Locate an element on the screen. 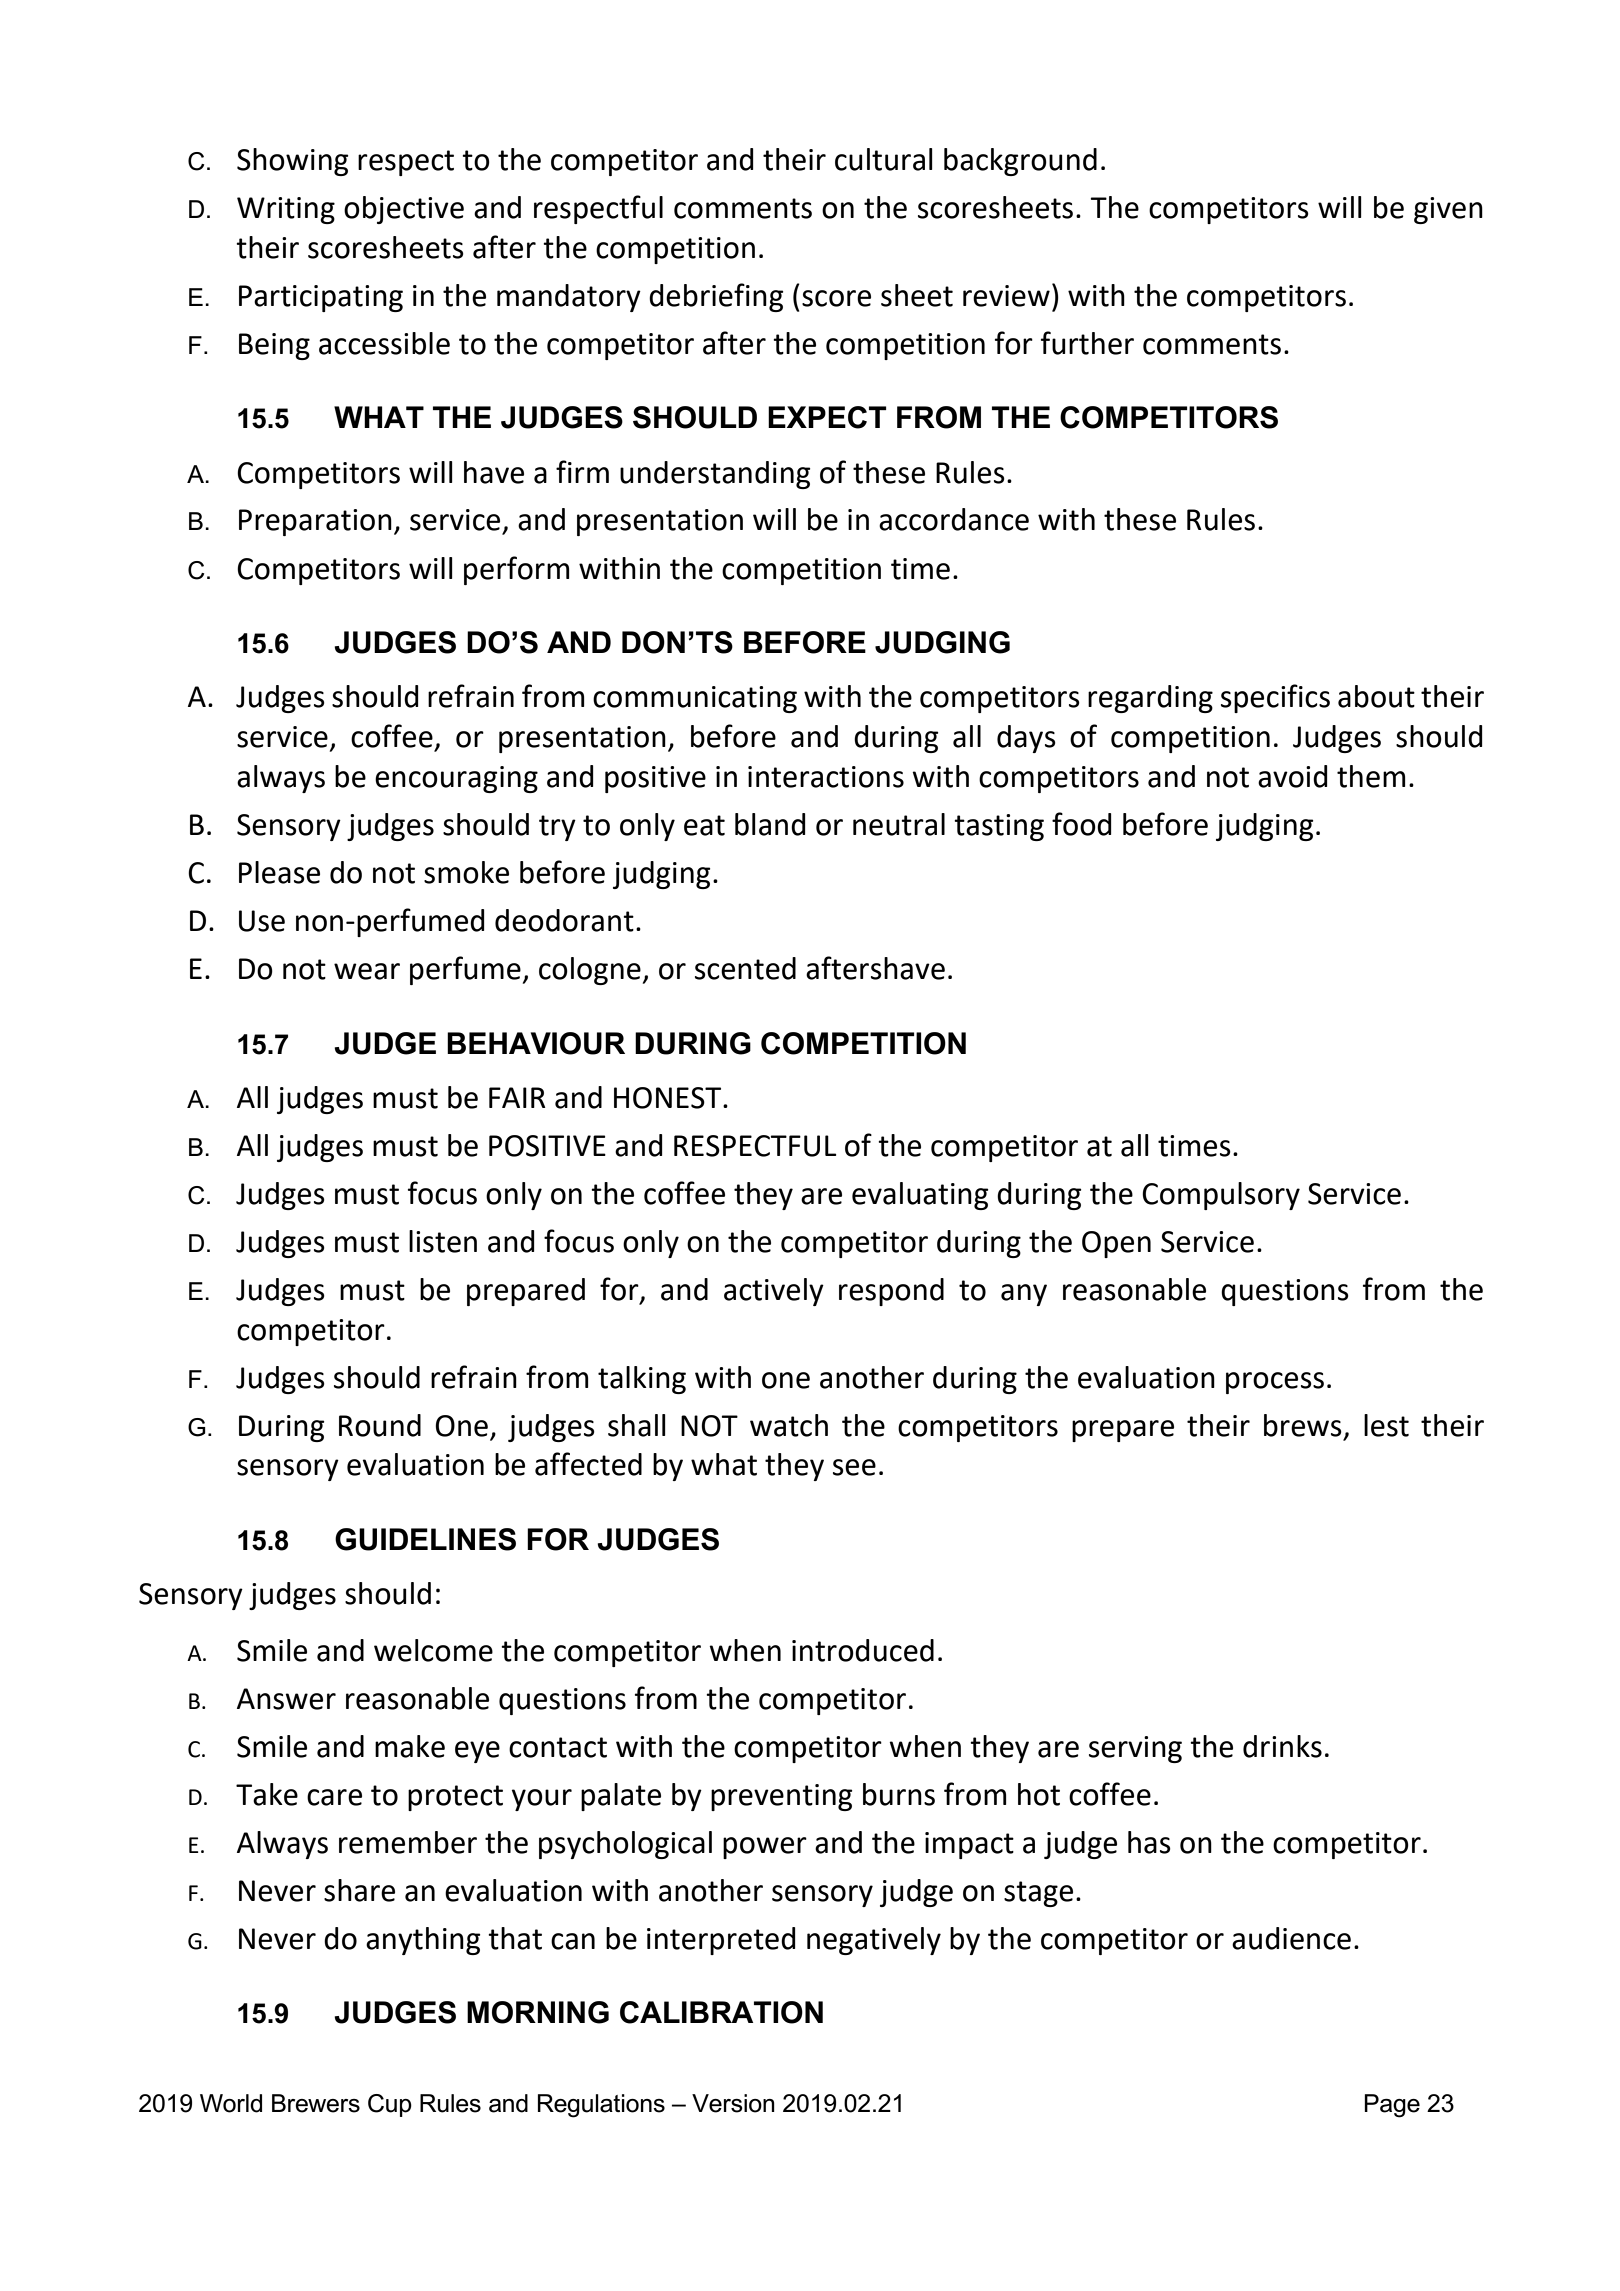  given is located at coordinates (1448, 210).
